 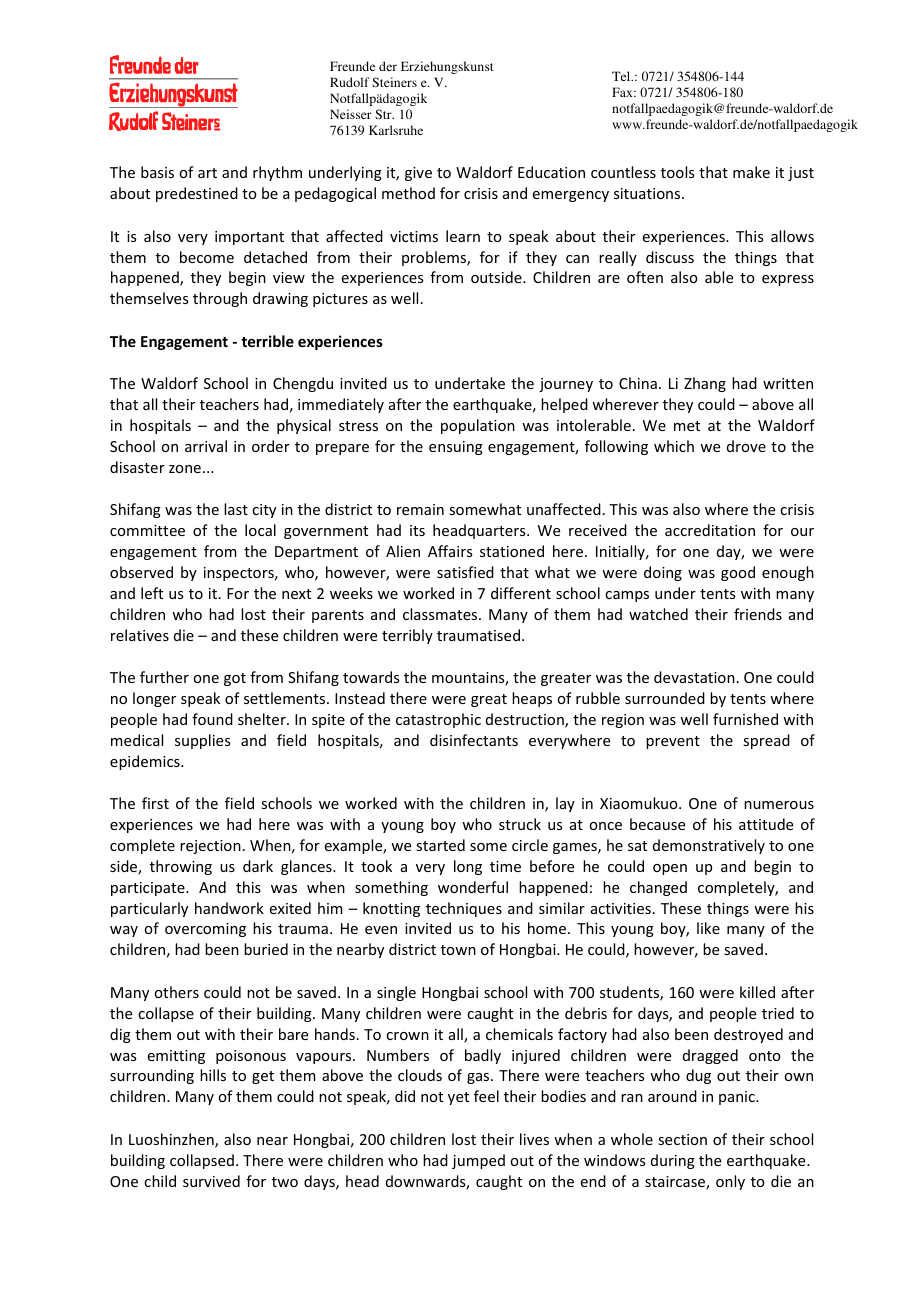 I want to click on Zhang, so click(x=705, y=384).
